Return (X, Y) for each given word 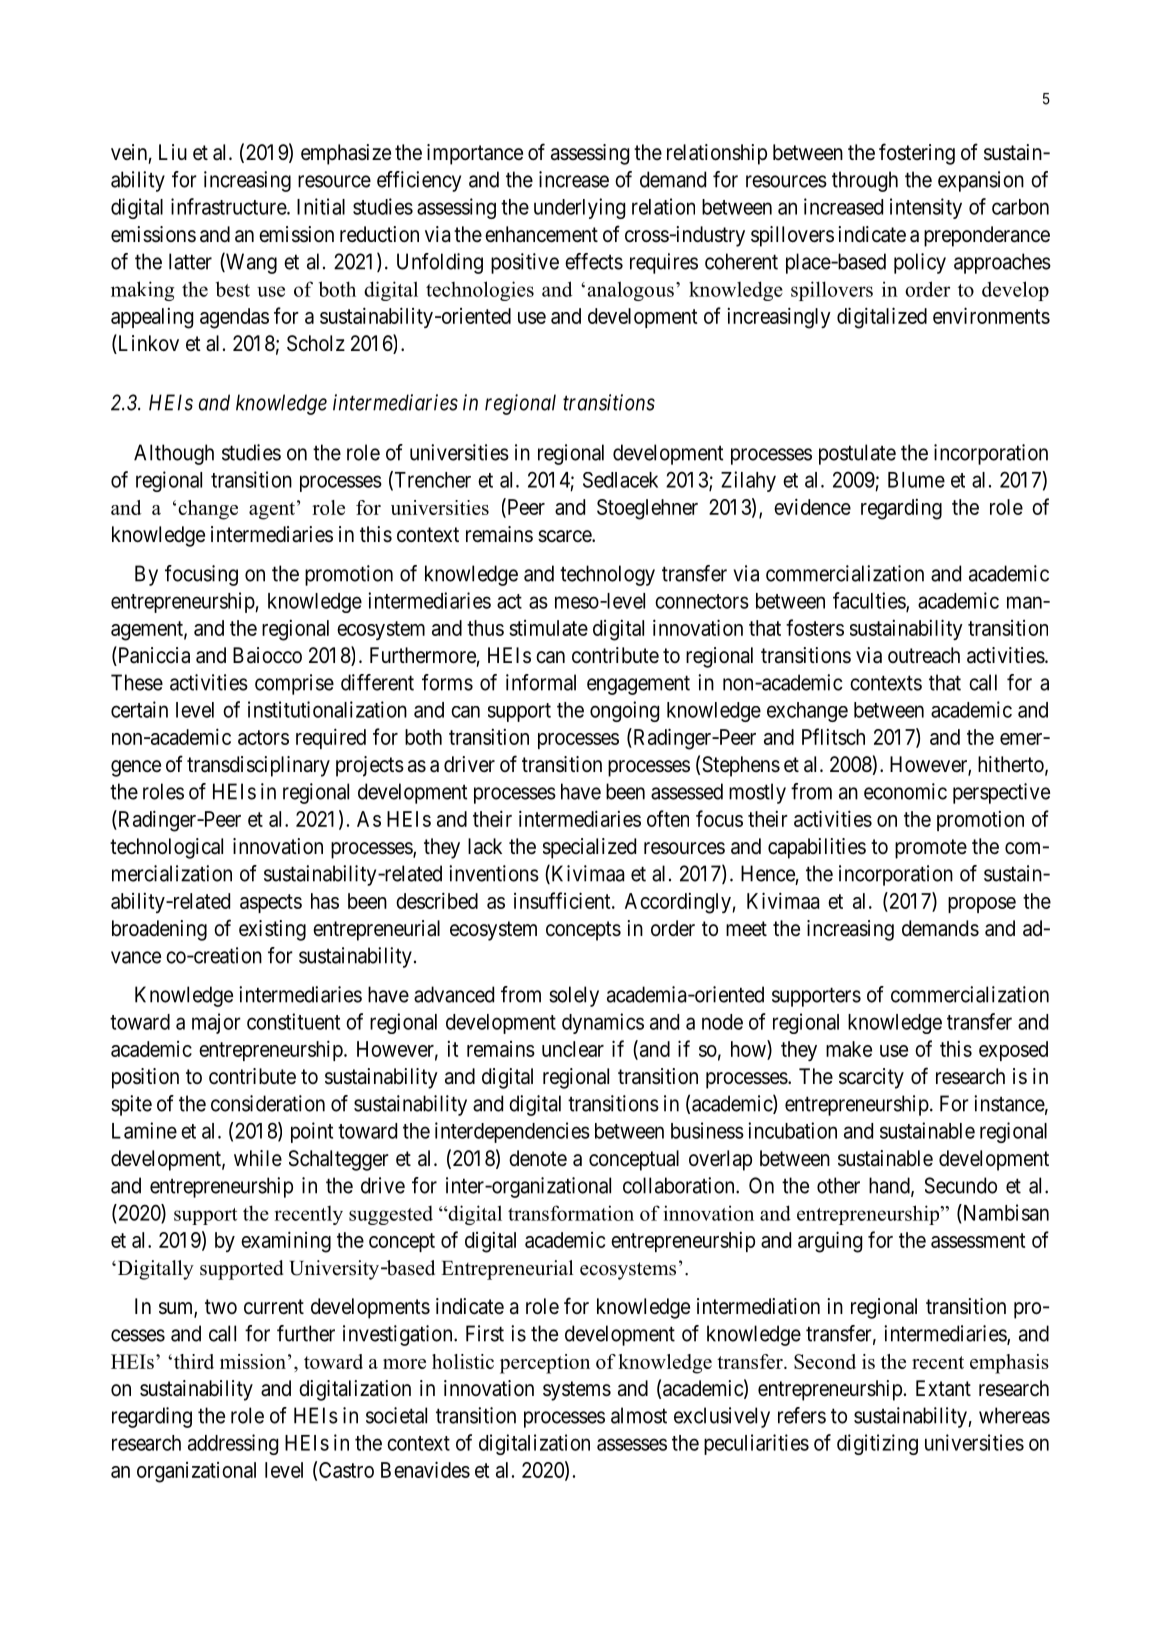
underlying (579, 208)
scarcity (871, 1078)
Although (174, 454)
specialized (589, 848)
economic (905, 791)
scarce (565, 536)
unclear (573, 1049)
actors (263, 737)
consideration (268, 1103)
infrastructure (229, 206)
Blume (916, 480)
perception (545, 1364)
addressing (233, 1444)
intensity (926, 208)
